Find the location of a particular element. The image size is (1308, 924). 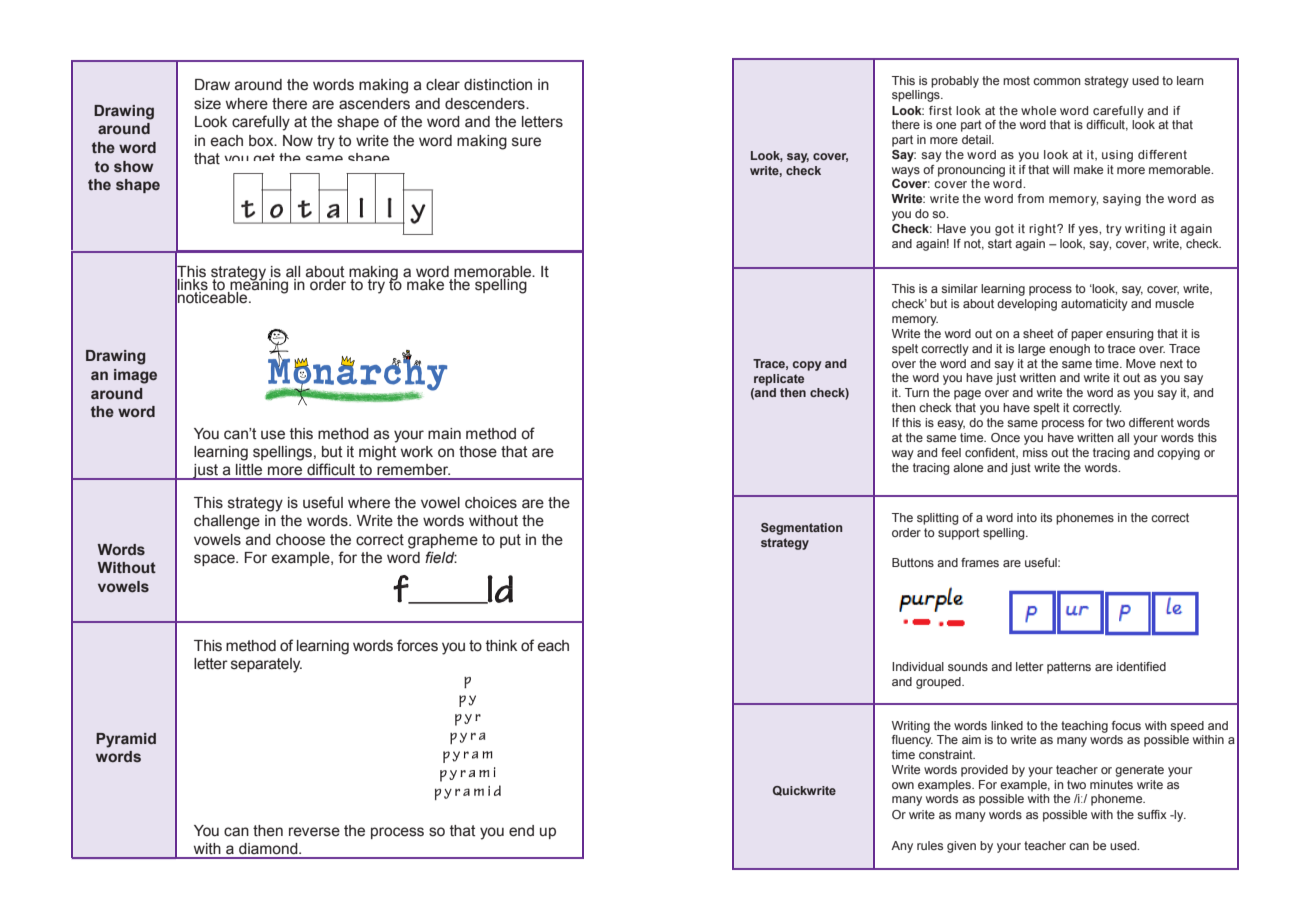

suffix is located at coordinates (1152, 814).
